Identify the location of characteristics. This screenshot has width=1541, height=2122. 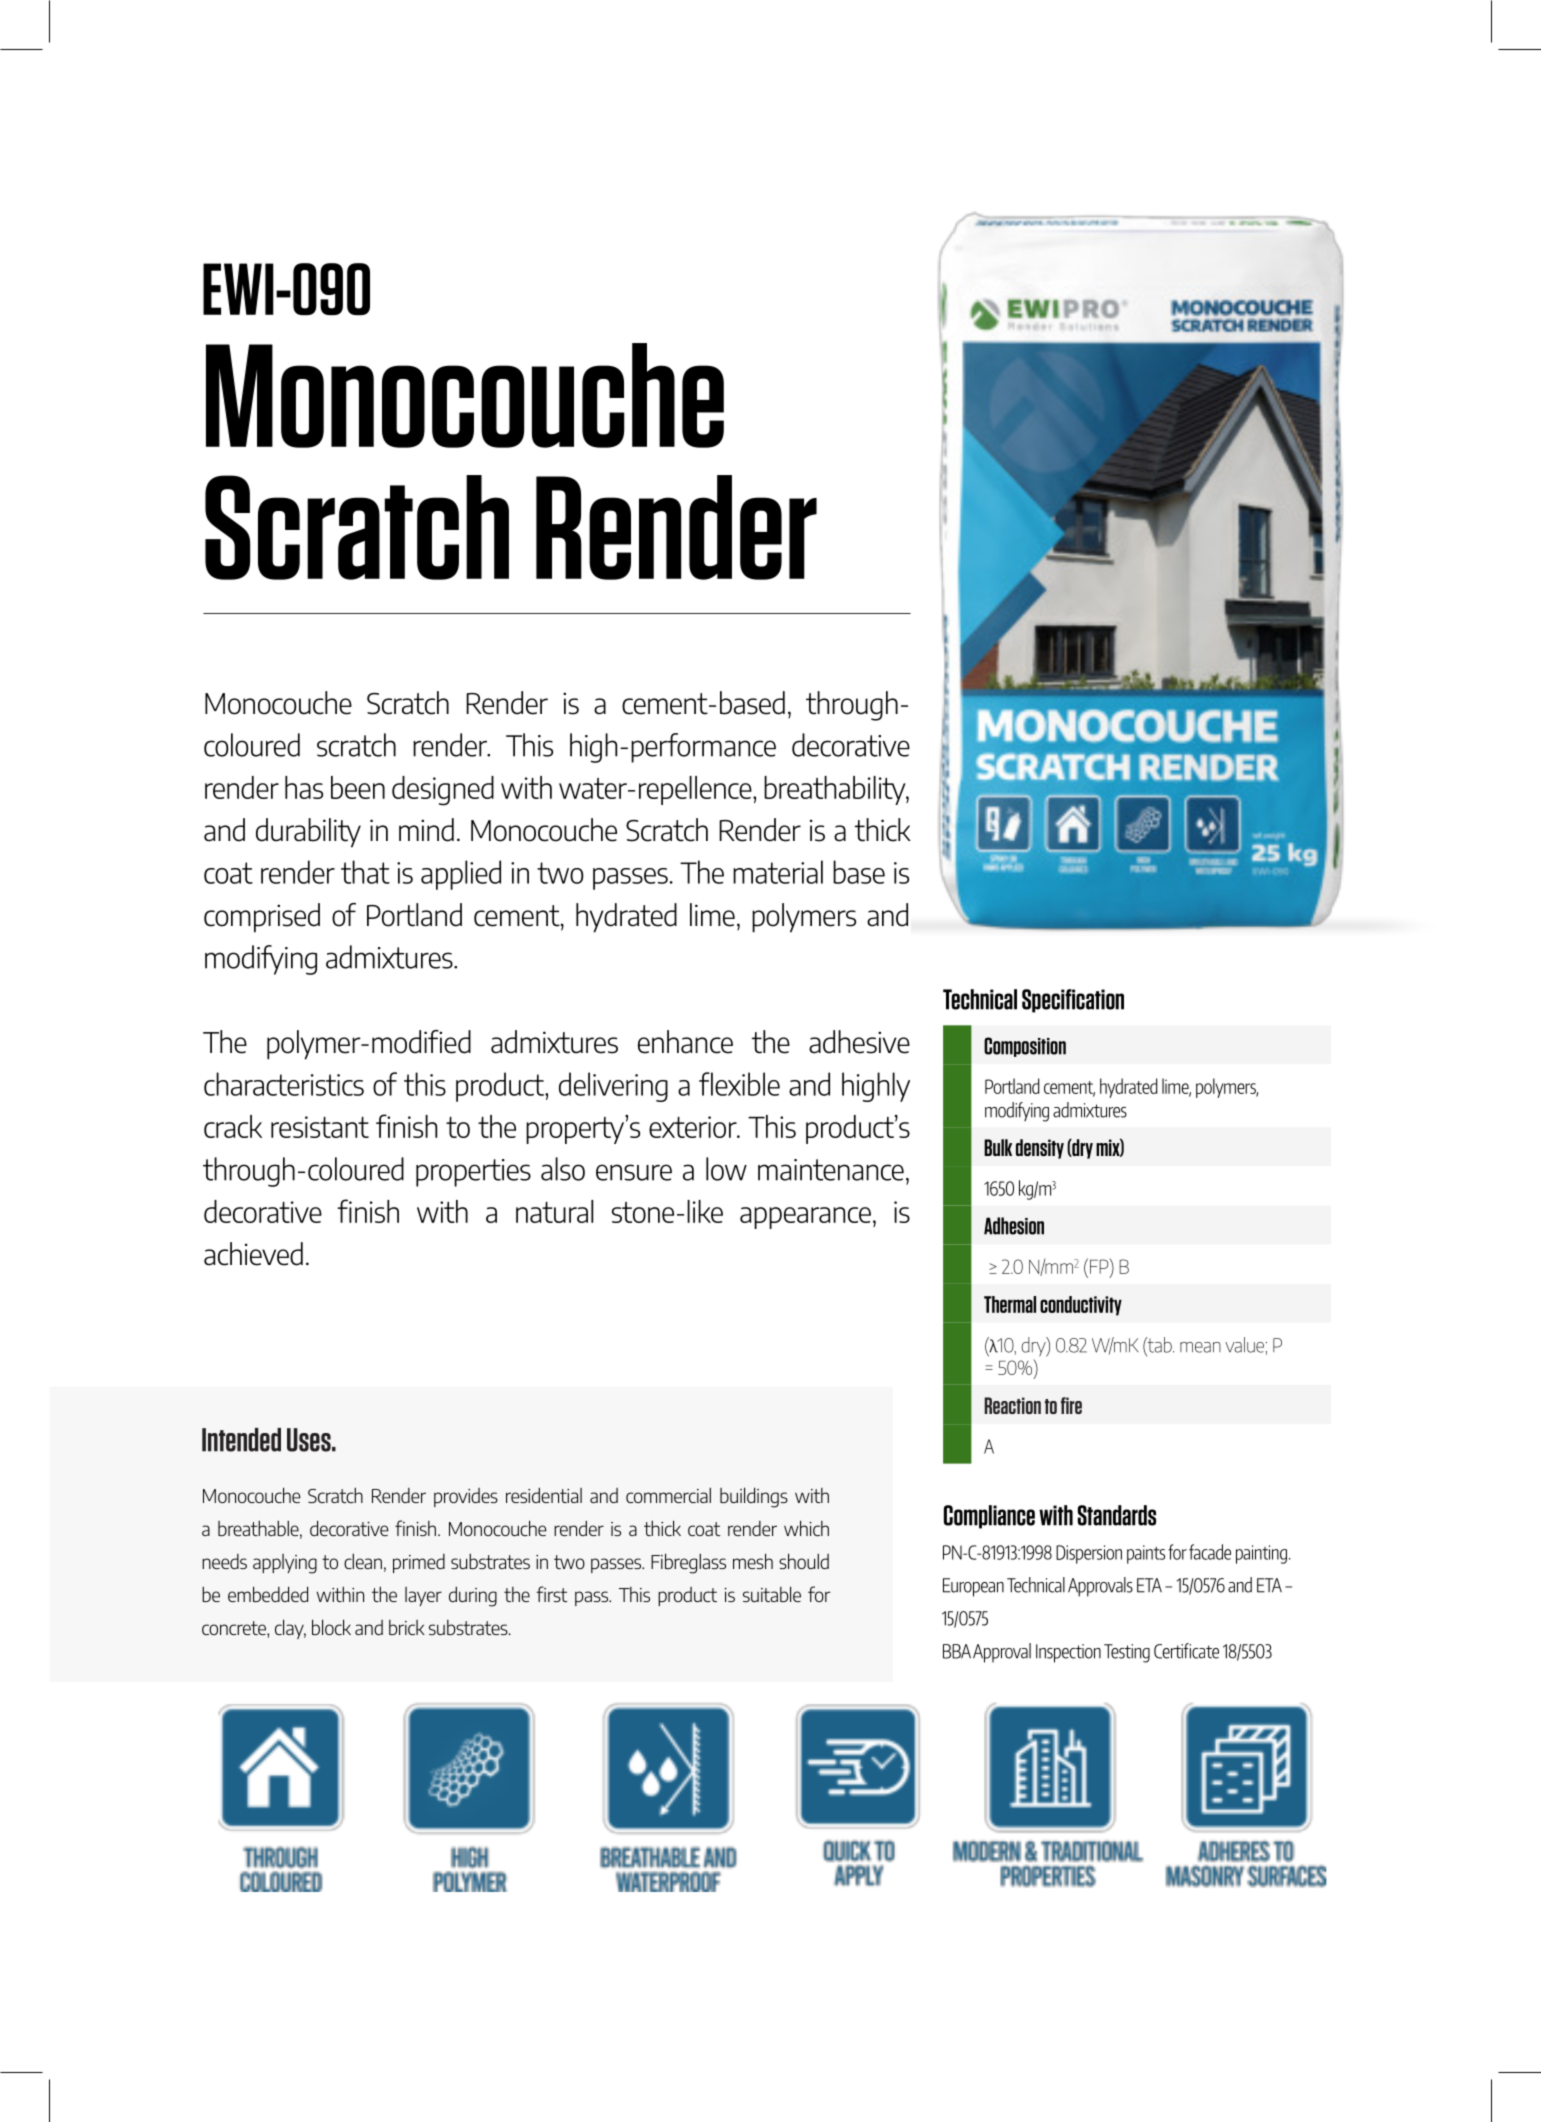
(284, 1084).
